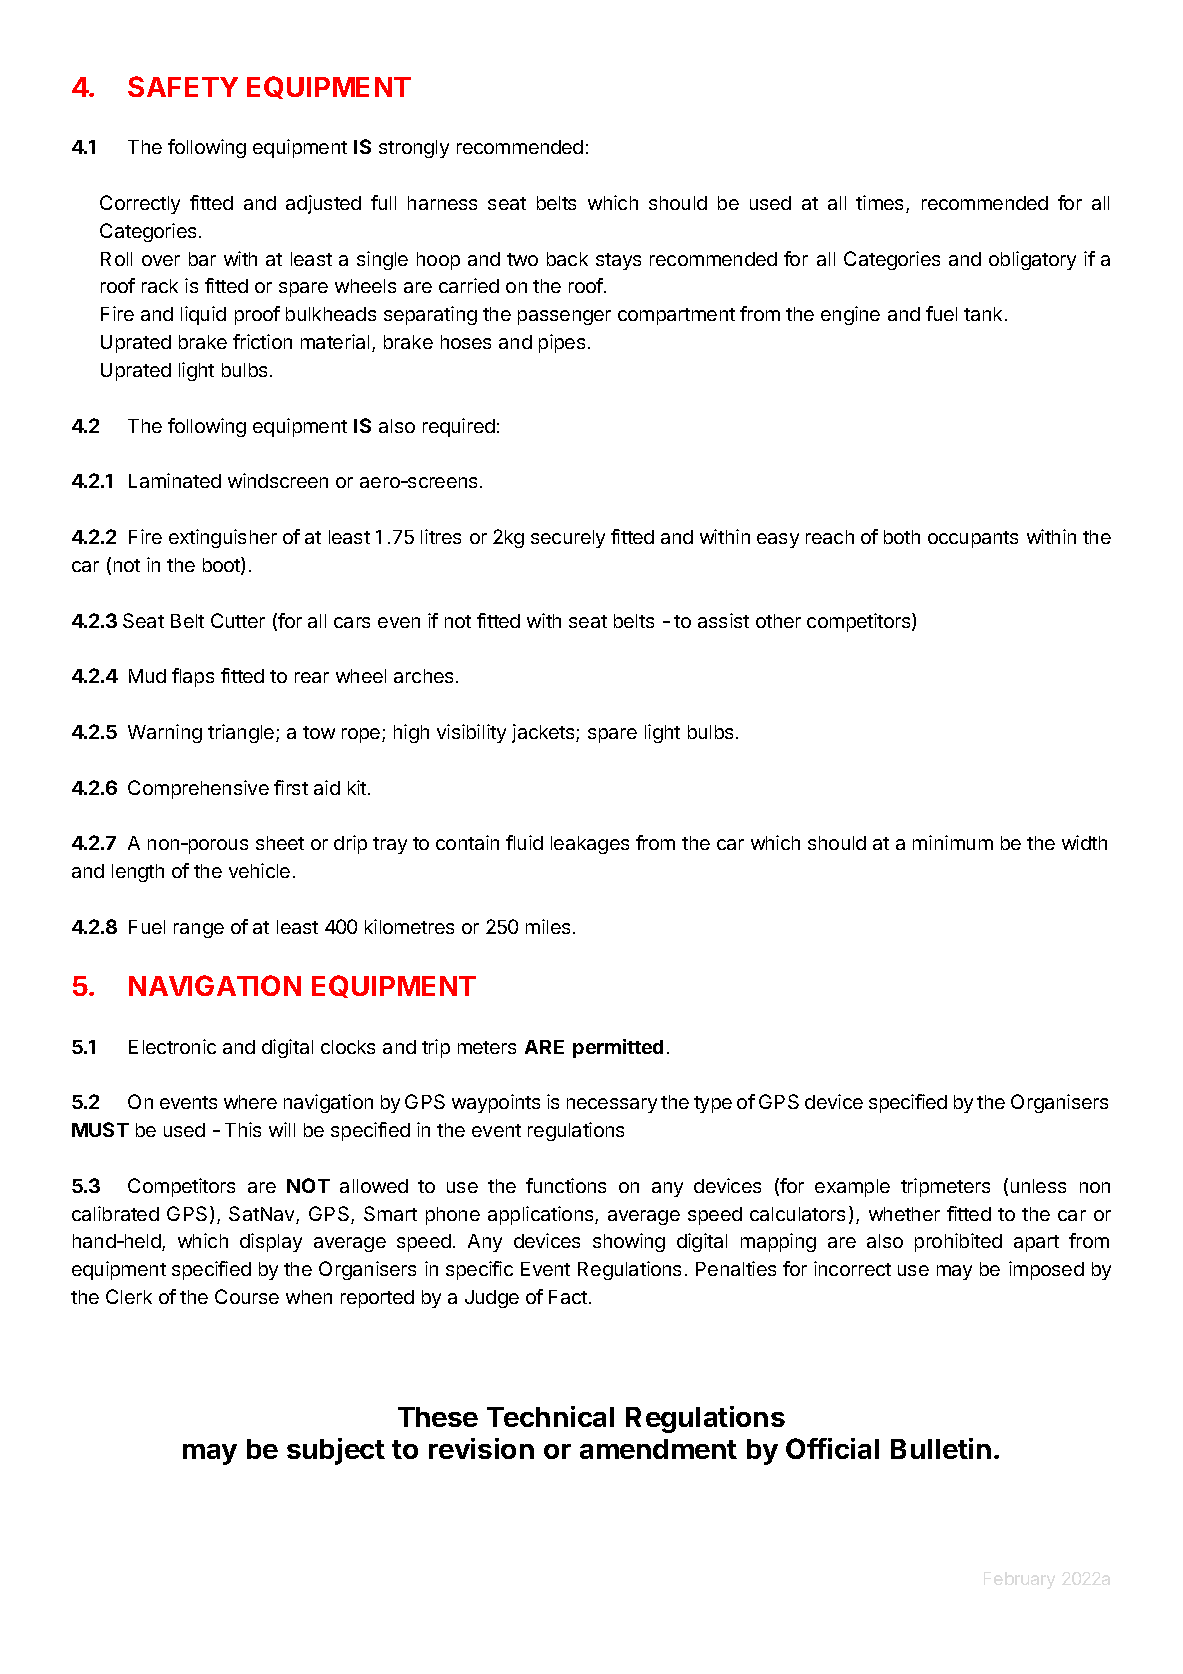  What do you see at coordinates (881, 204) in the screenshot?
I see `times` at bounding box center [881, 204].
